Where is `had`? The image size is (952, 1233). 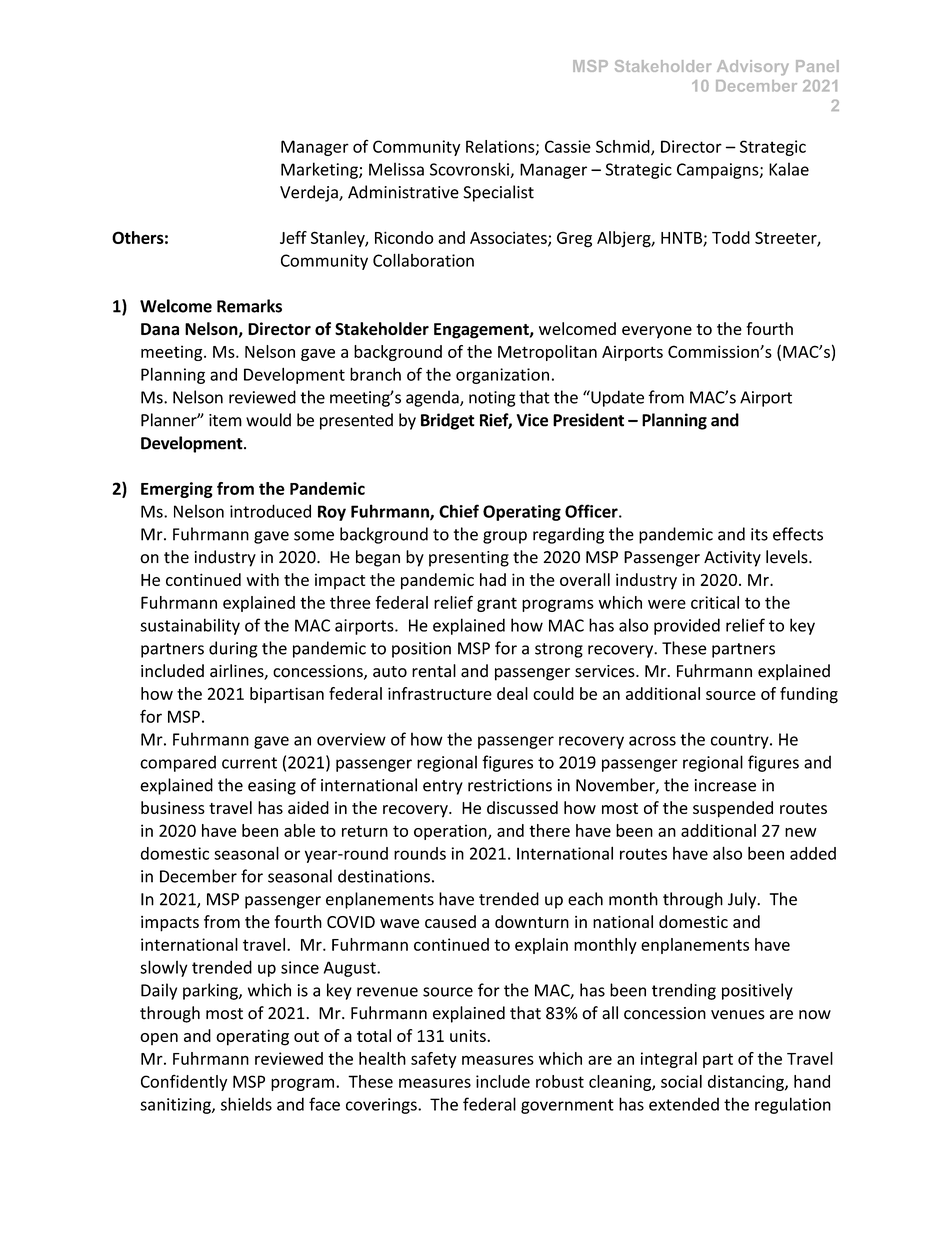 had is located at coordinates (493, 579).
